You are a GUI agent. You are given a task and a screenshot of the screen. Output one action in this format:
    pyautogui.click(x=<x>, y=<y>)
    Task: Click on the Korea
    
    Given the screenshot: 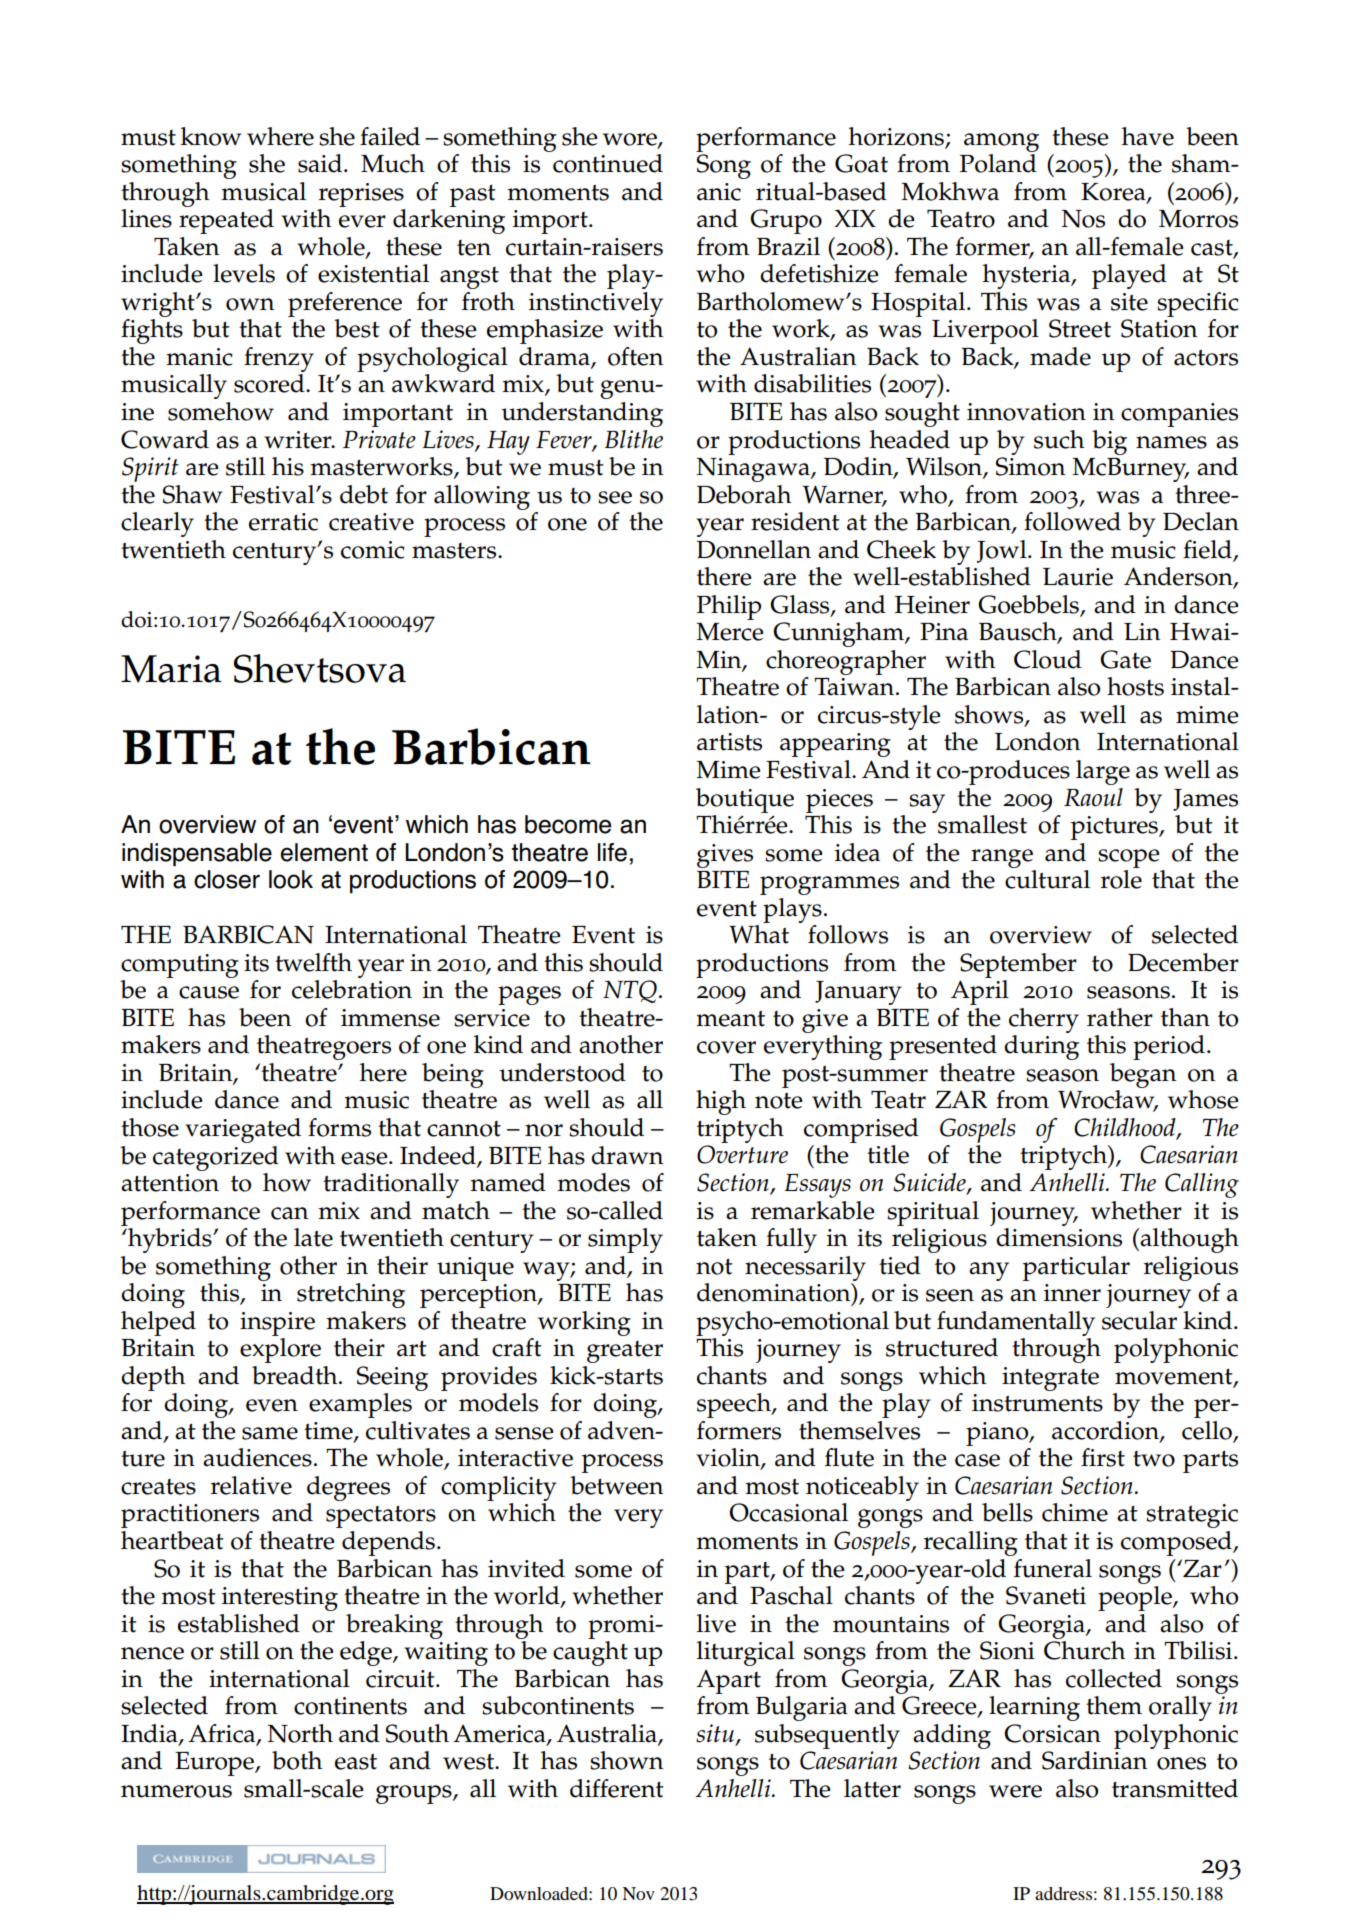 What is the action you would take?
    pyautogui.click(x=1114, y=193)
